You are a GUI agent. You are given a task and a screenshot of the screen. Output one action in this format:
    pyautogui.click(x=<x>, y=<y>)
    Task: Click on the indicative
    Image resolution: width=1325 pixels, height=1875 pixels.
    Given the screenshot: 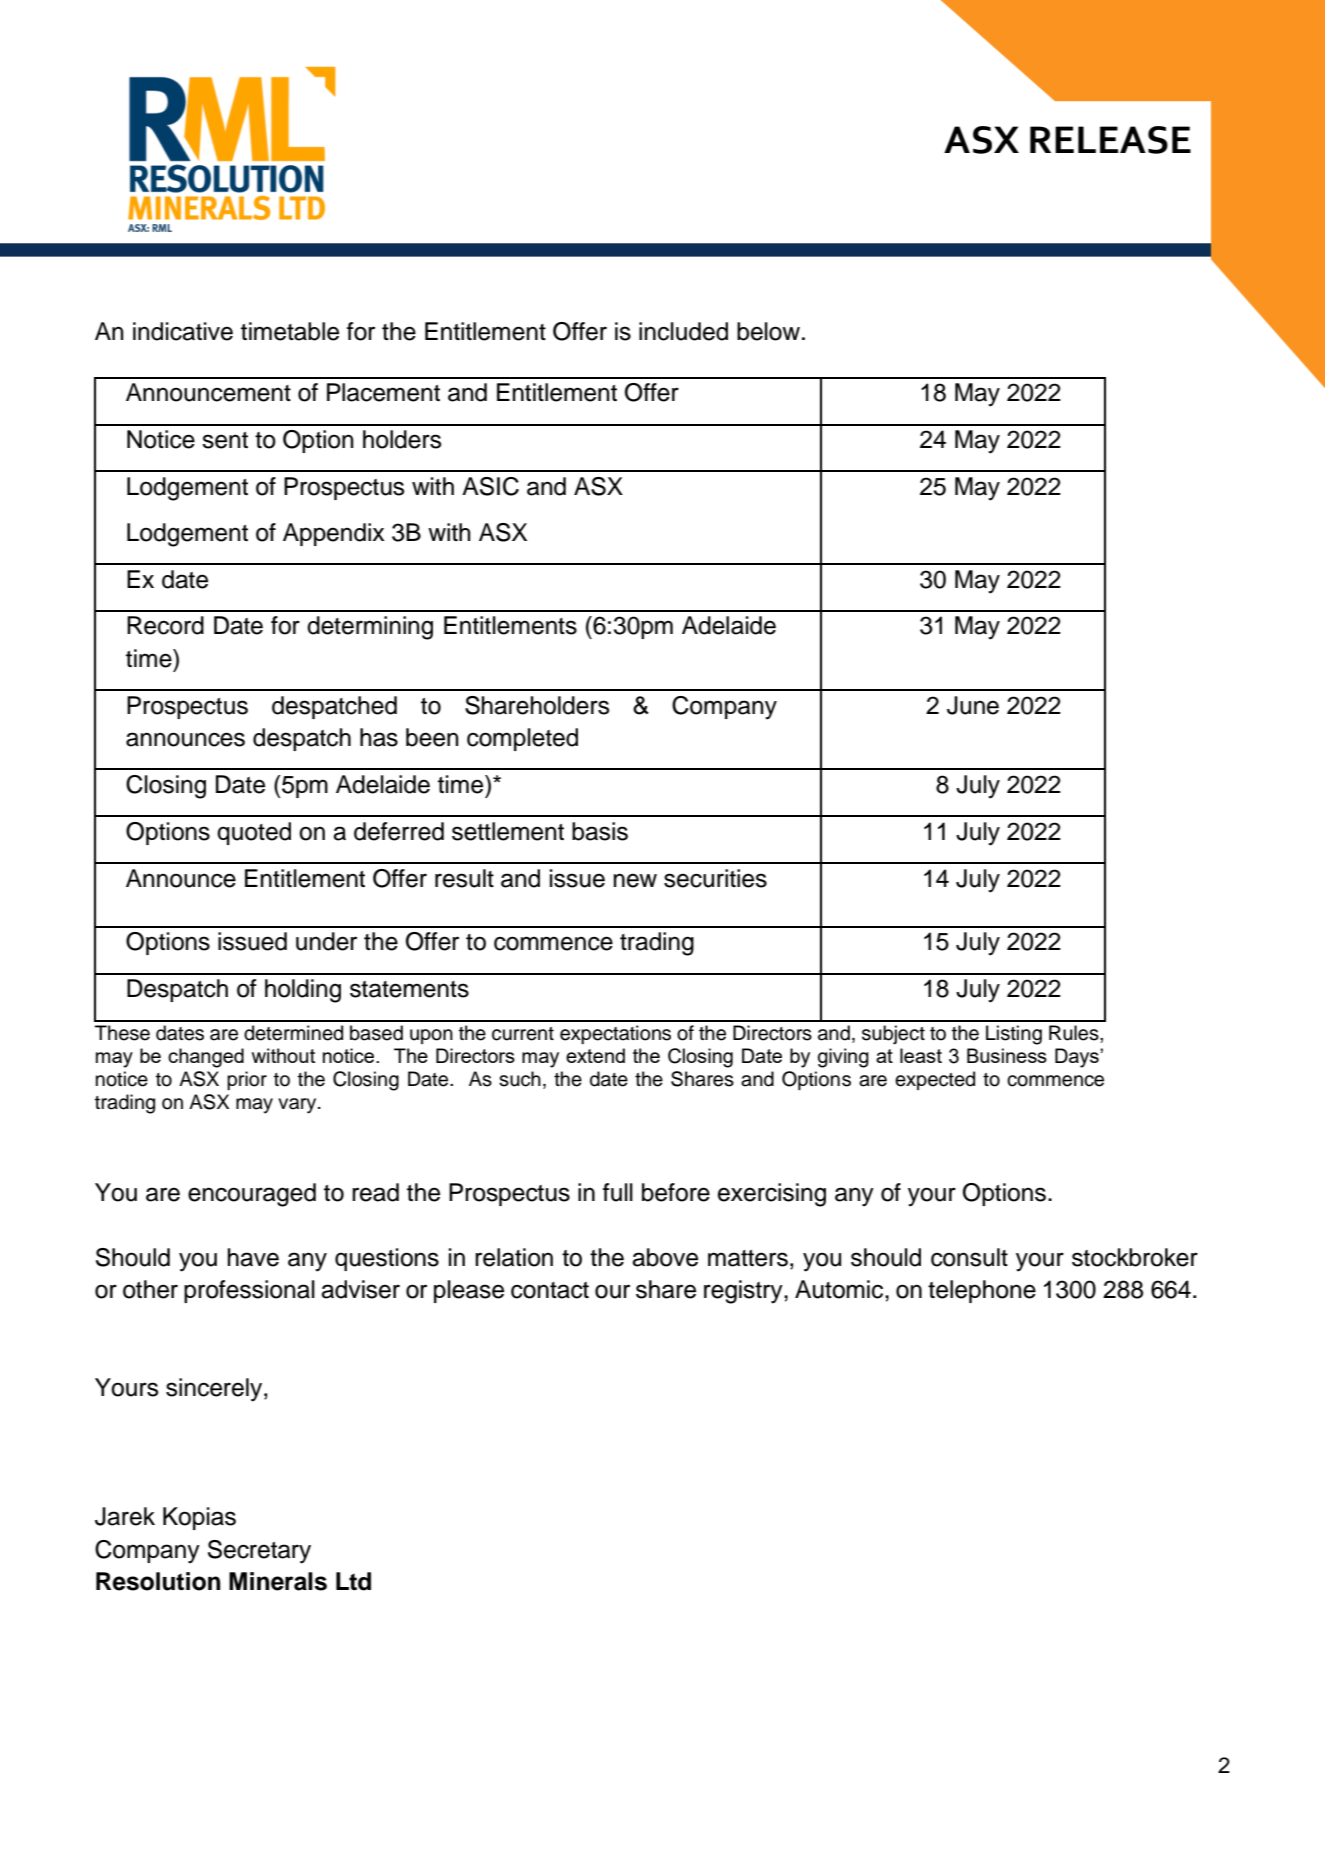 What is the action you would take?
    pyautogui.click(x=183, y=331)
